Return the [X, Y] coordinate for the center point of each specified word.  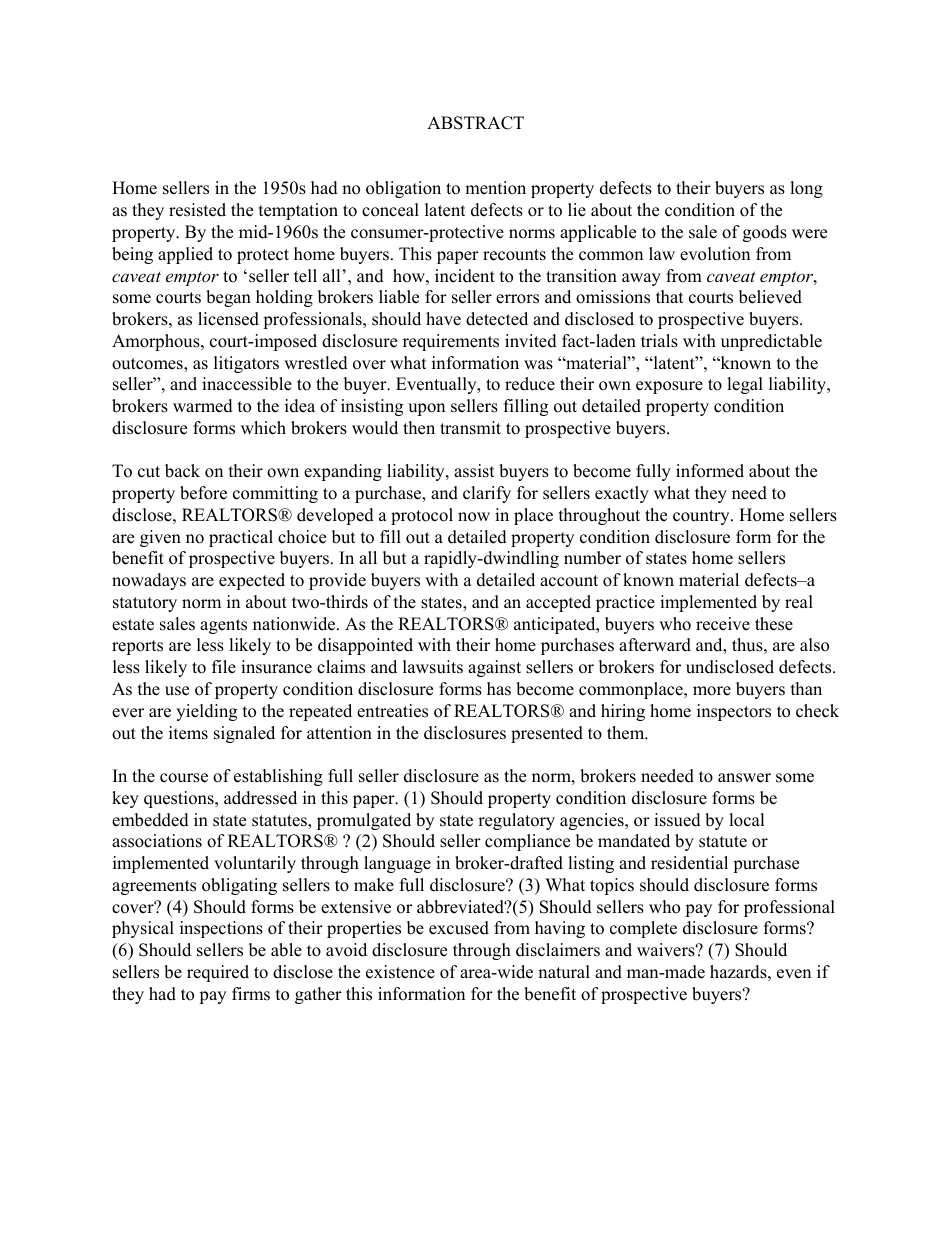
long [806, 189]
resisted [197, 210]
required [218, 973]
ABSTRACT [475, 123]
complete [643, 929]
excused [459, 928]
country [702, 517]
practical [241, 538]
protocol [422, 516]
